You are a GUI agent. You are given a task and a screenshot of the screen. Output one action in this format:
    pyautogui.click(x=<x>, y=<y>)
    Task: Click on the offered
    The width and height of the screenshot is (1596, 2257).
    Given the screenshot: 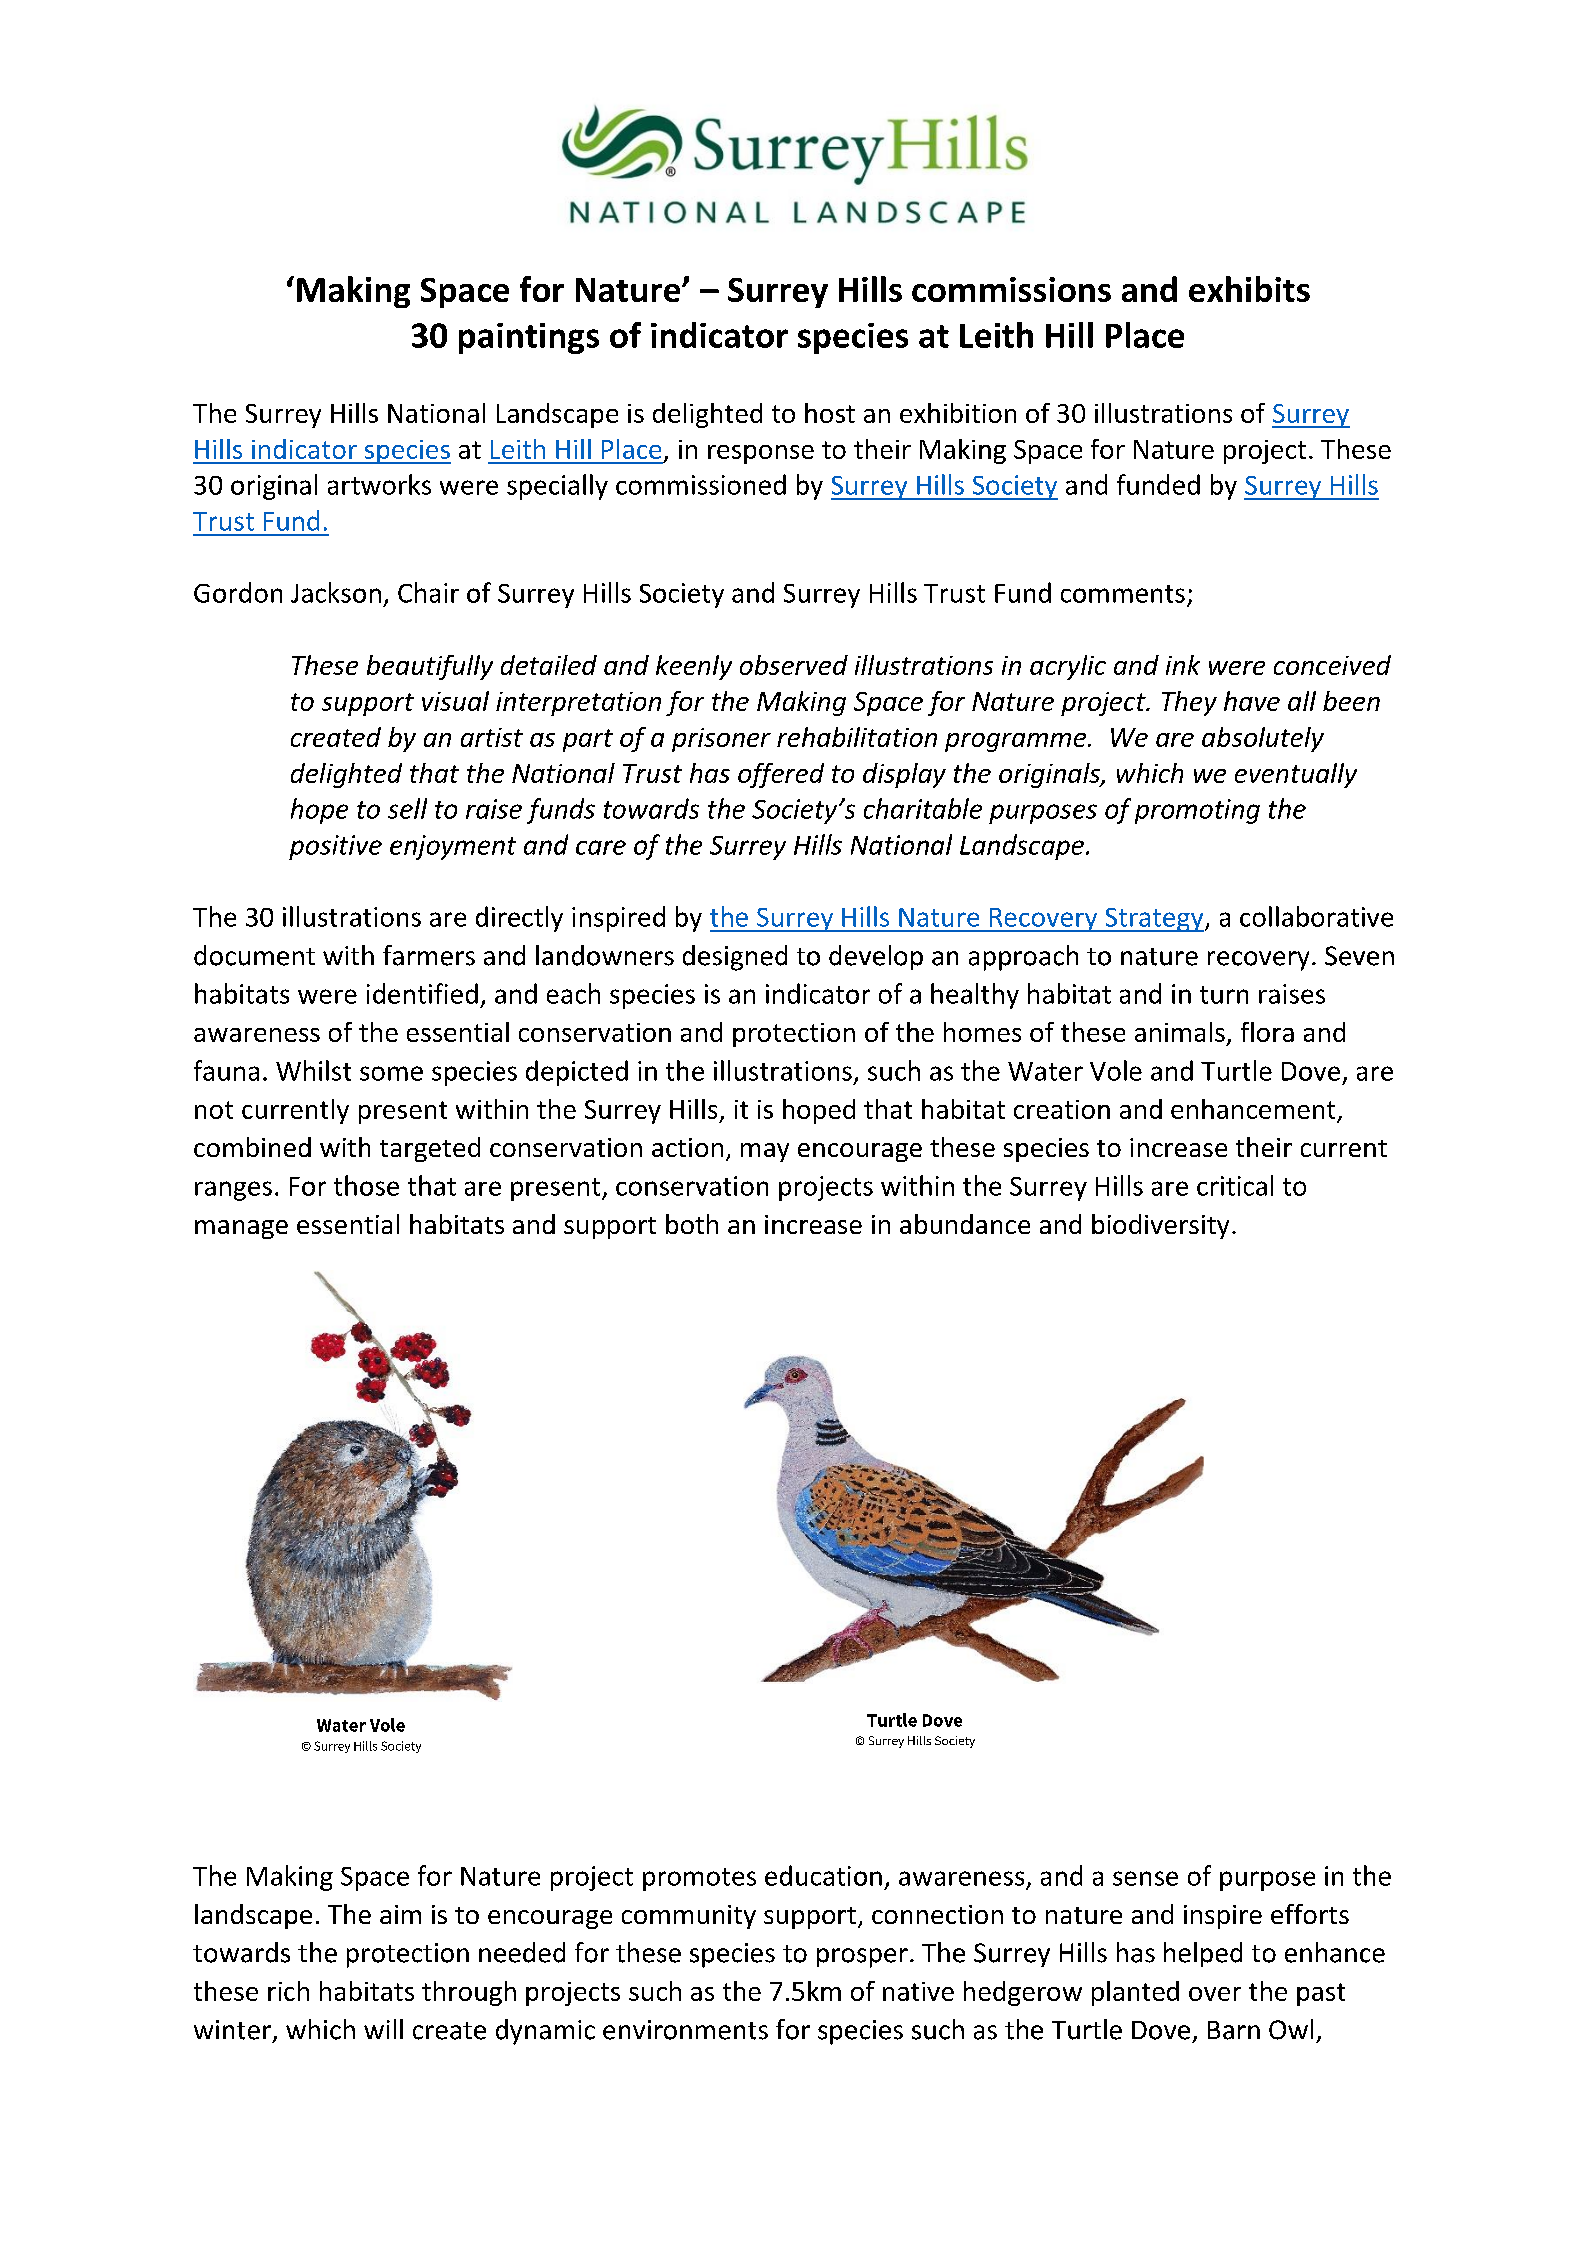 What is the action you would take?
    pyautogui.click(x=781, y=775)
